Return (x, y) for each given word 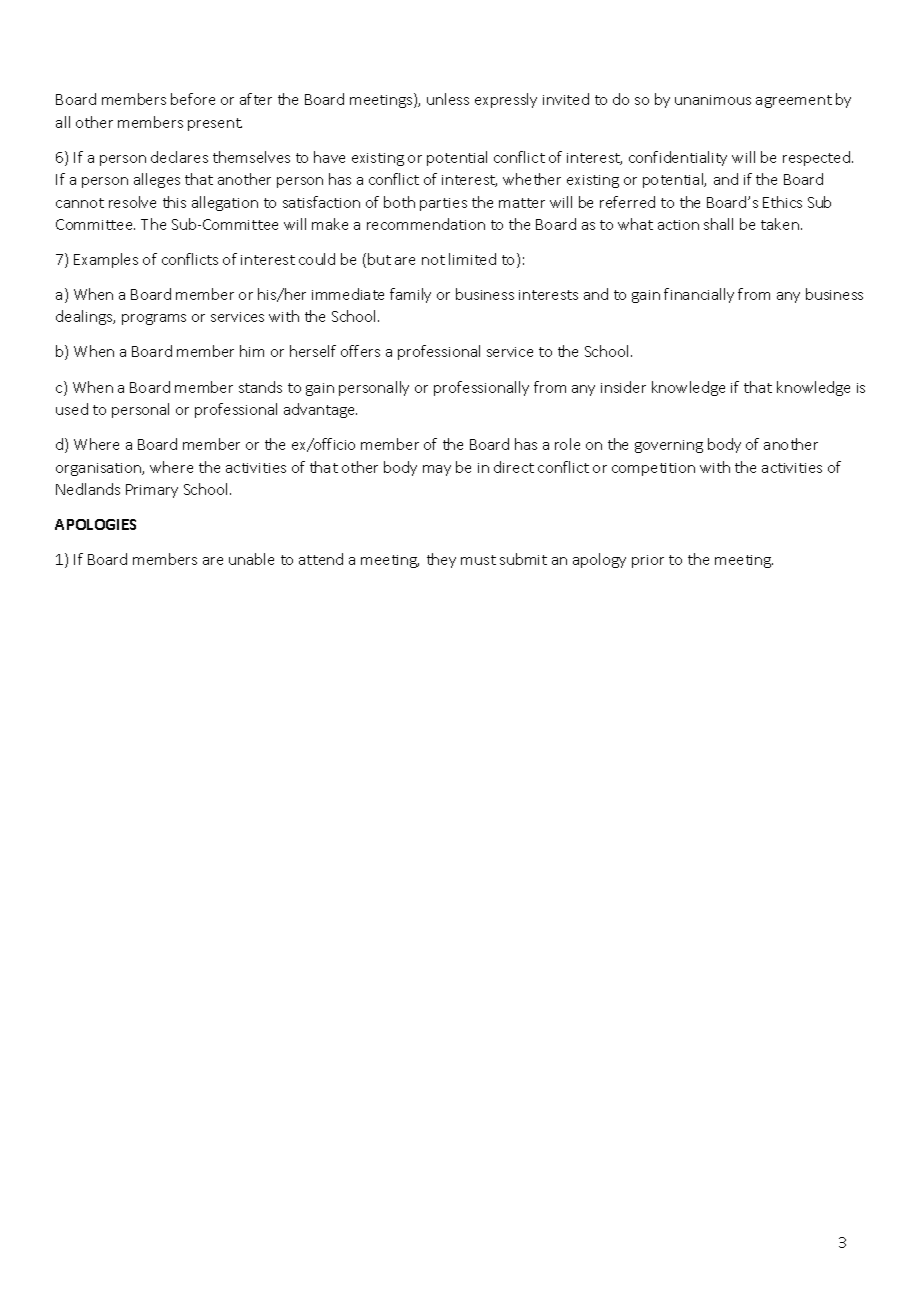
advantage (320, 410)
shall (718, 224)
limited (472, 259)
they (441, 560)
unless (448, 99)
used (72, 409)
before (193, 99)
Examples (106, 260)
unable (251, 559)
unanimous (713, 100)
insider (623, 387)
